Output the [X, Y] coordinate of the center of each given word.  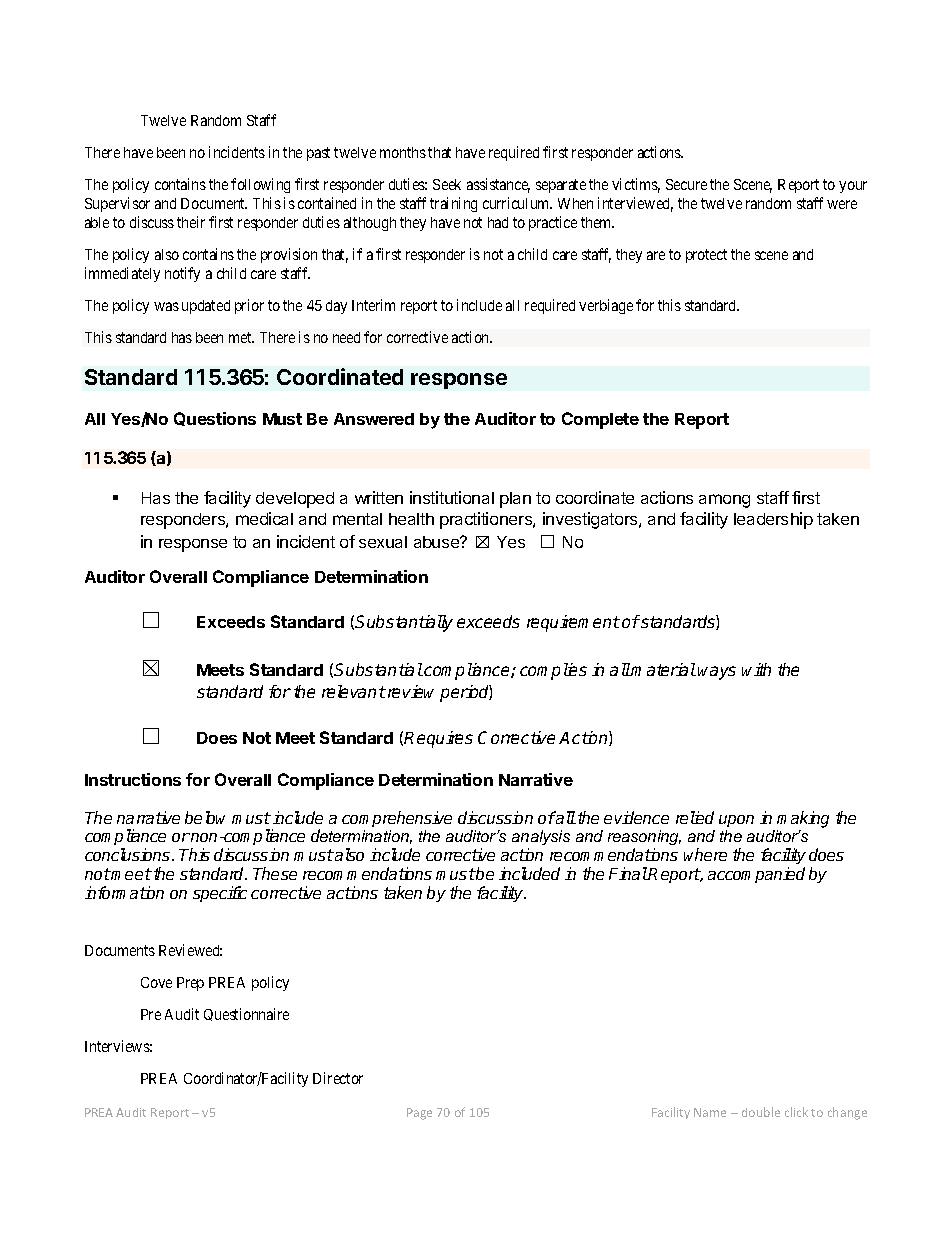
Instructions [133, 779]
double [761, 1112]
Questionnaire [246, 1014]
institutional [452, 497]
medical [264, 518]
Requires [438, 739]
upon [736, 821]
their [191, 222]
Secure [686, 184]
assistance [498, 185]
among [724, 501]
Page [419, 1114]
